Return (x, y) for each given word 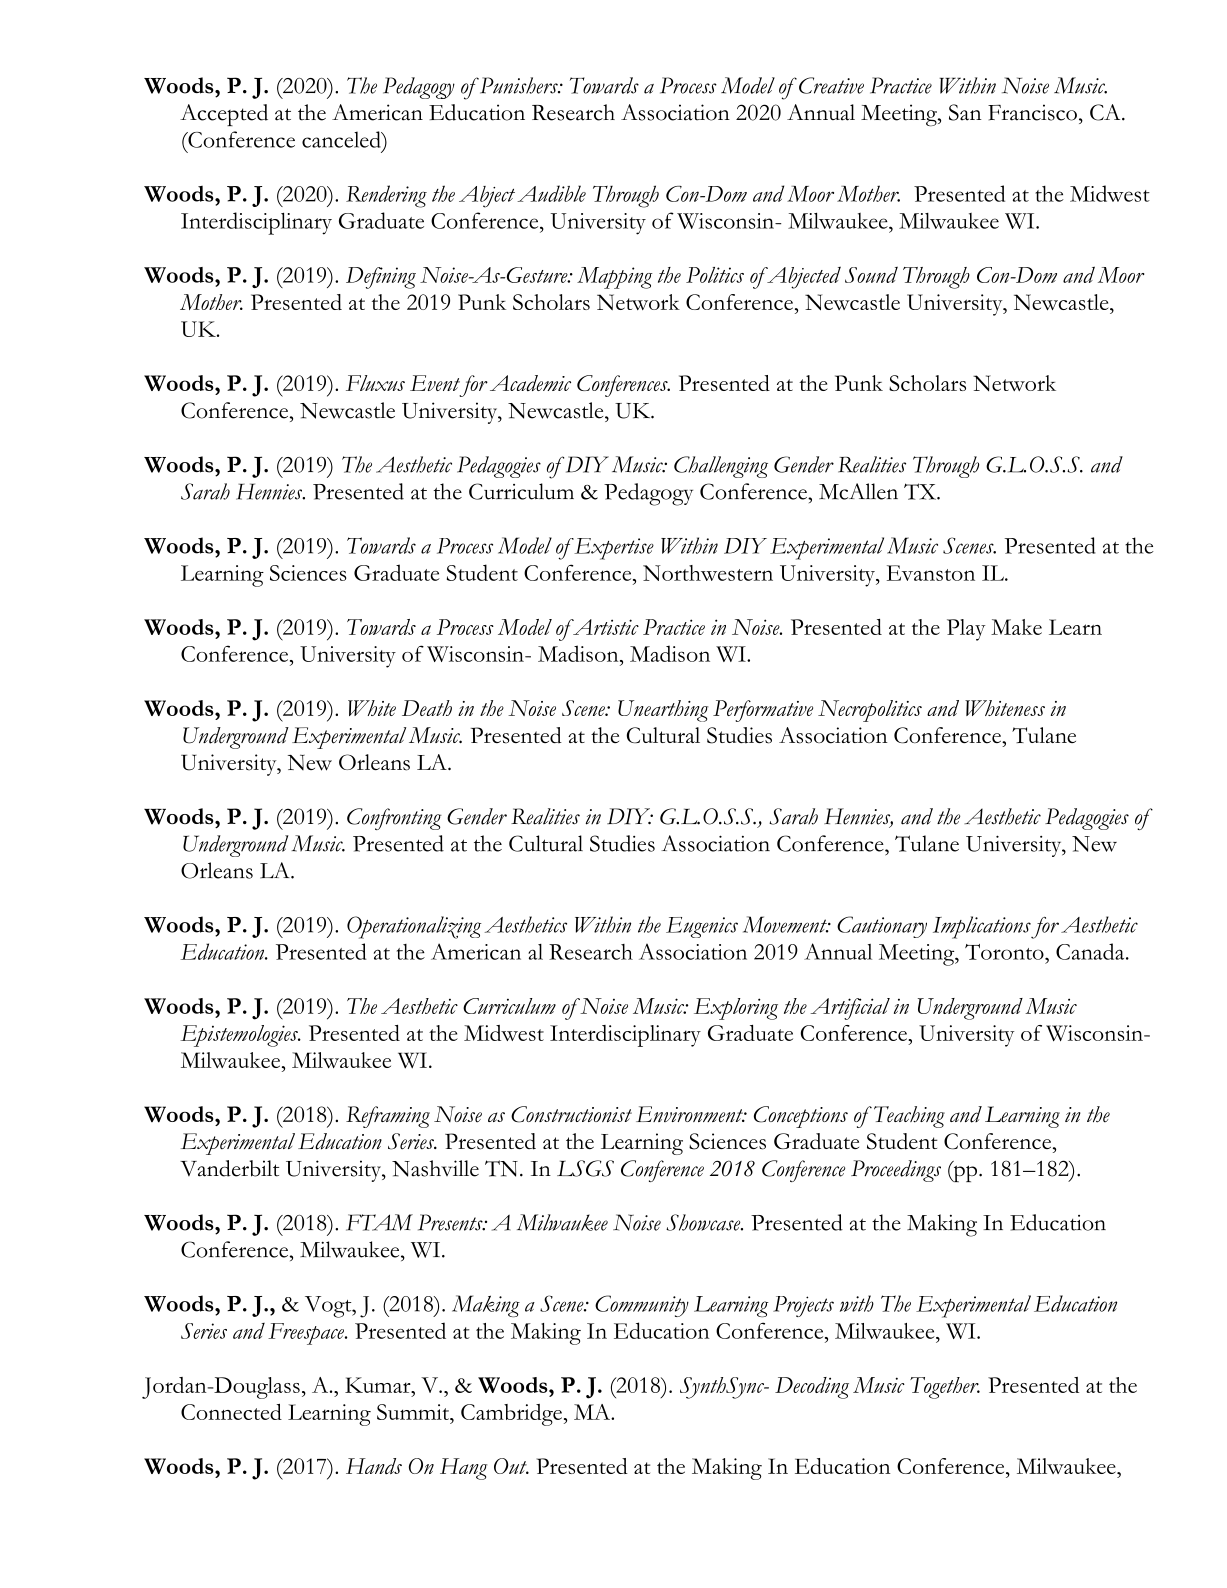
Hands (374, 1466)
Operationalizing (414, 927)
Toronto (1005, 952)
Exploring (736, 1009)
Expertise (613, 549)
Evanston (931, 573)
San (965, 112)
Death (427, 708)
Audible (551, 193)
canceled (342, 139)
